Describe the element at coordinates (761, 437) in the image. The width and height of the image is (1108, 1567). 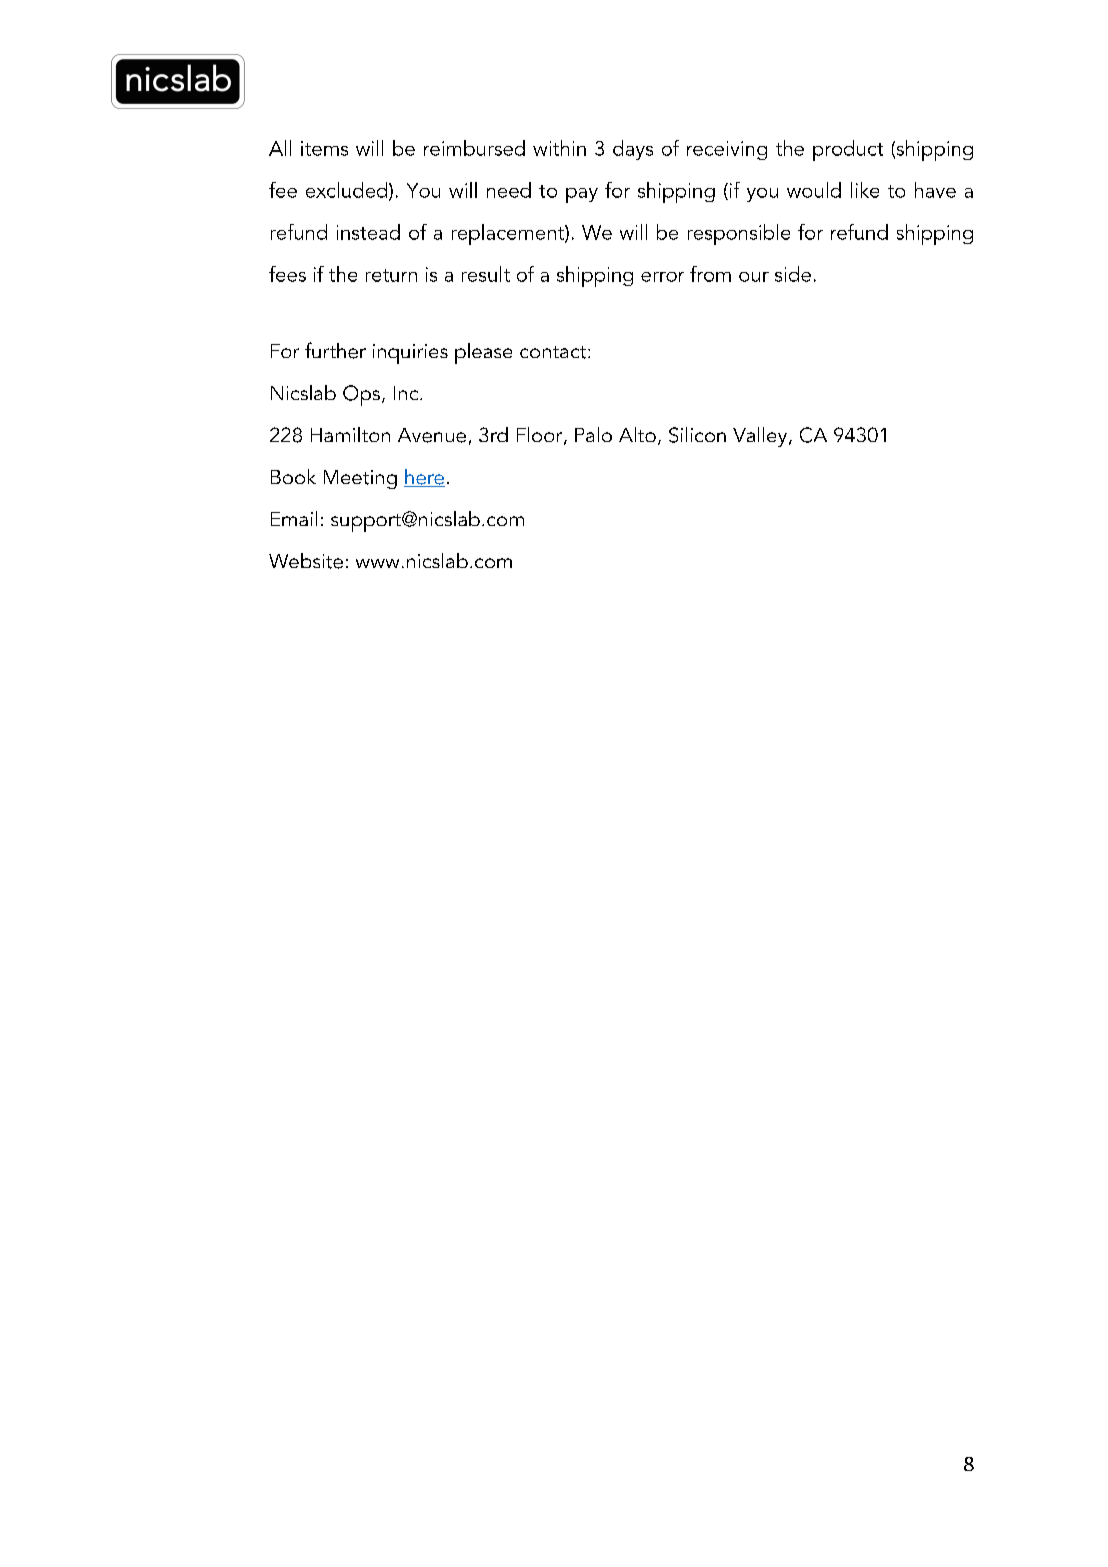
I see `Valley` at that location.
